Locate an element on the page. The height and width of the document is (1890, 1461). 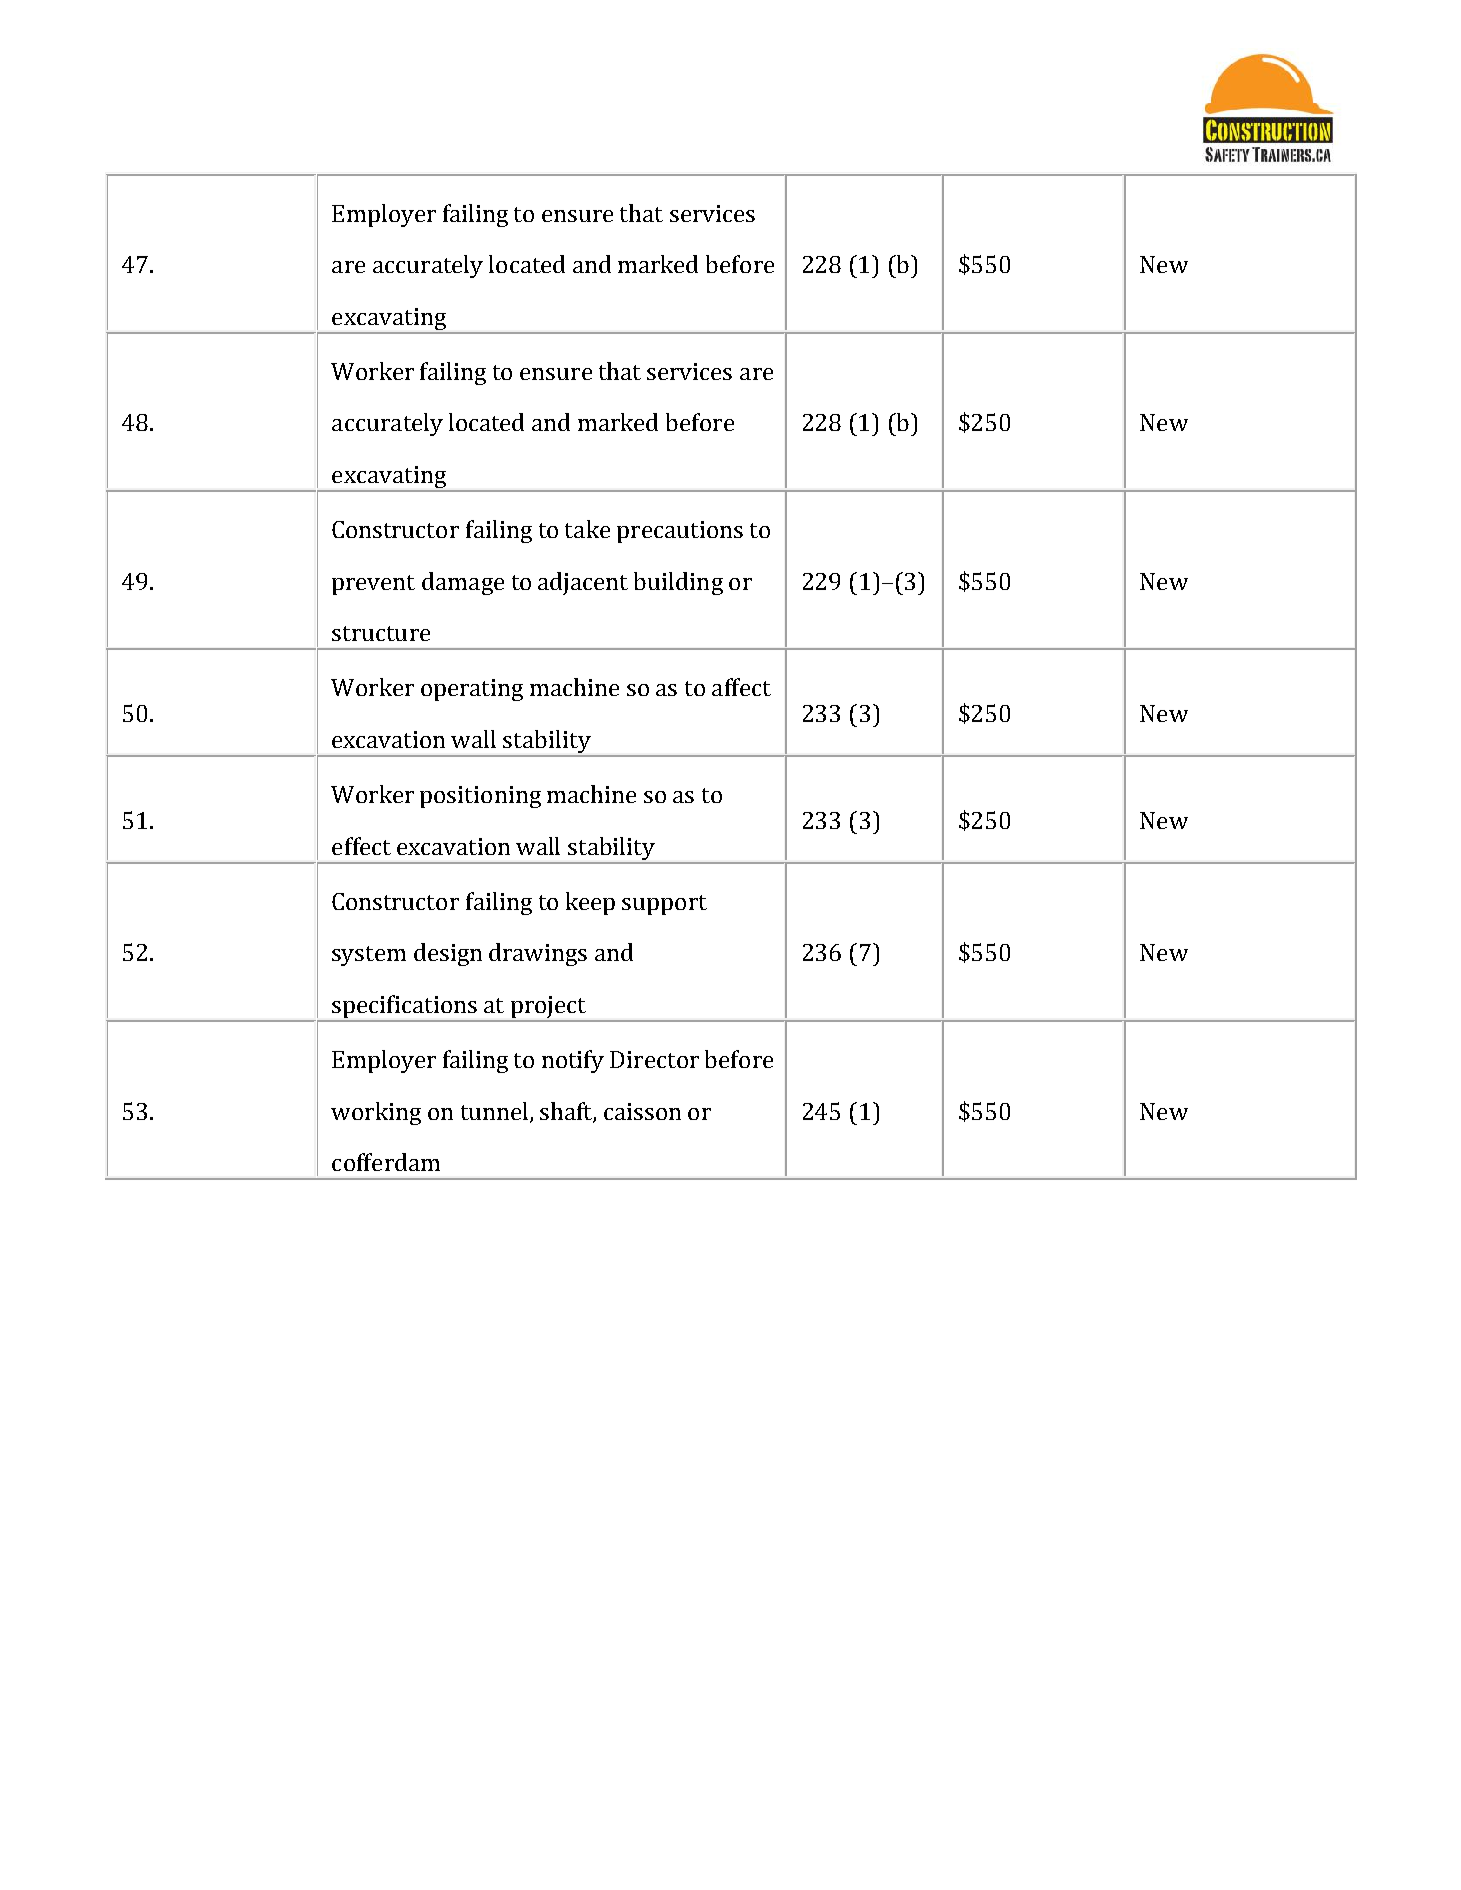
precautions is located at coordinates (680, 532).
